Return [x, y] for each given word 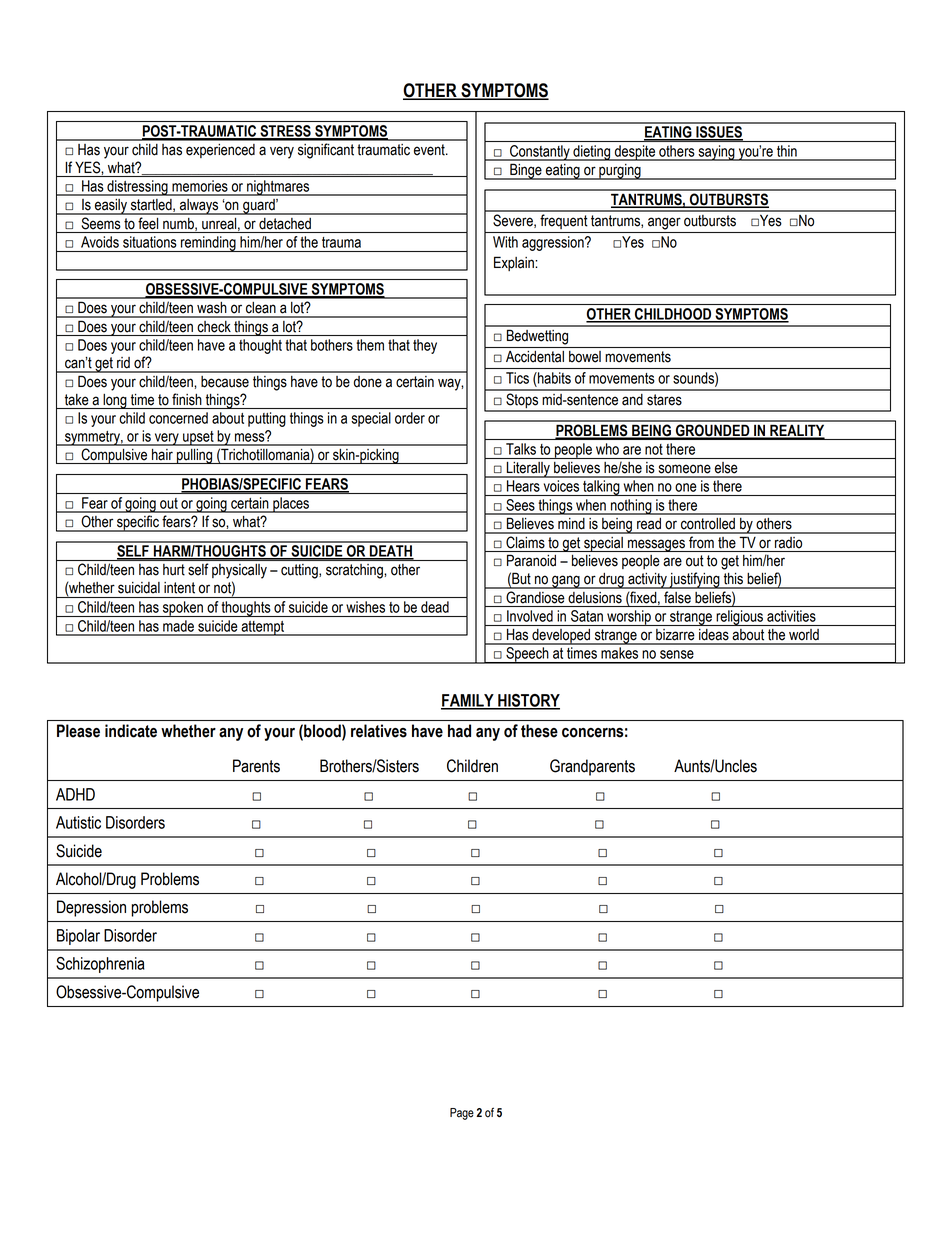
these [539, 731]
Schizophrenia [100, 965]
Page [462, 1114]
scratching [355, 571]
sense [677, 654]
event [430, 150]
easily [111, 207]
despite [634, 153]
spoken [182, 609]
